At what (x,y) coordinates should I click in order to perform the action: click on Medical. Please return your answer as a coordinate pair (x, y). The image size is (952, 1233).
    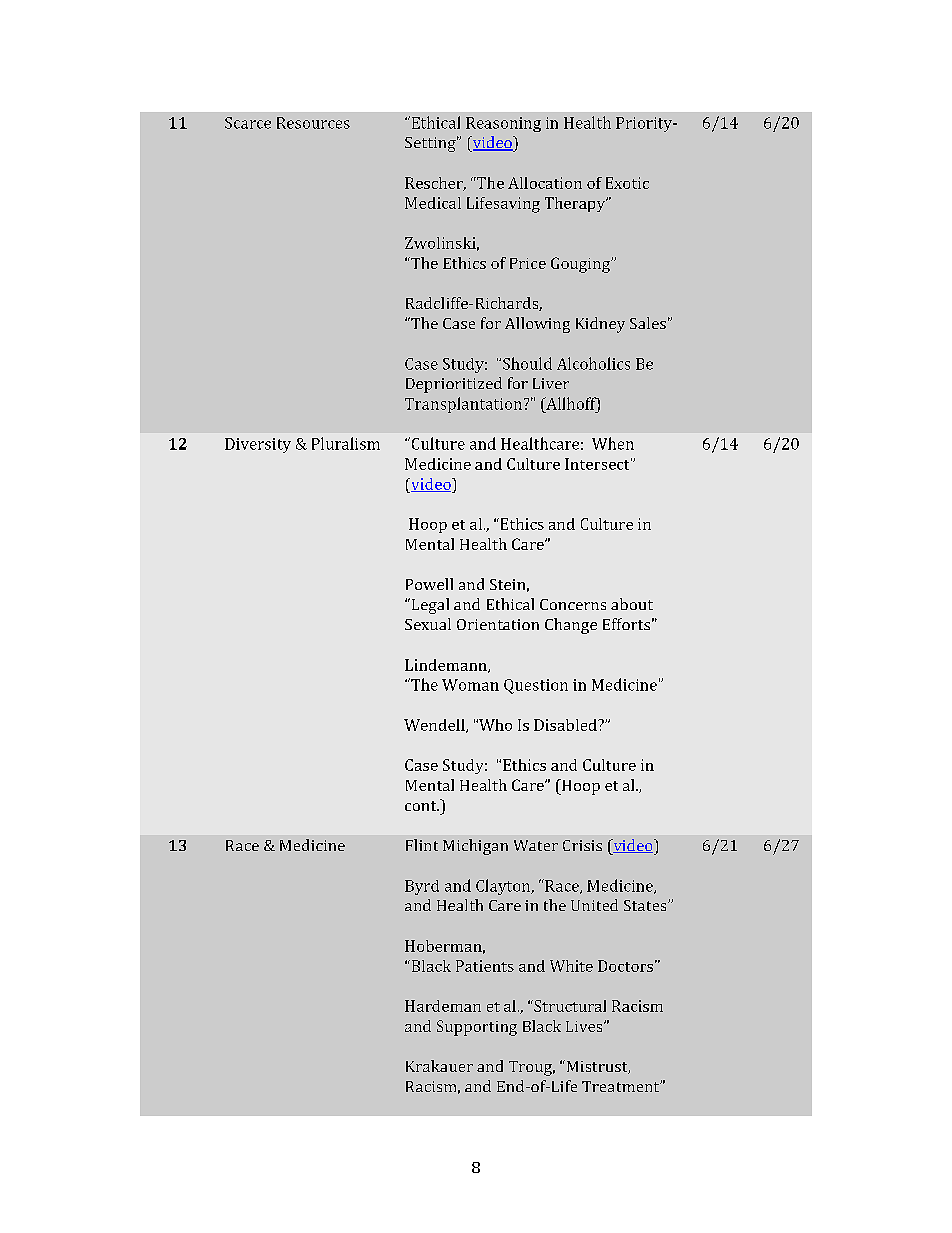
    Looking at the image, I should click on (433, 203).
